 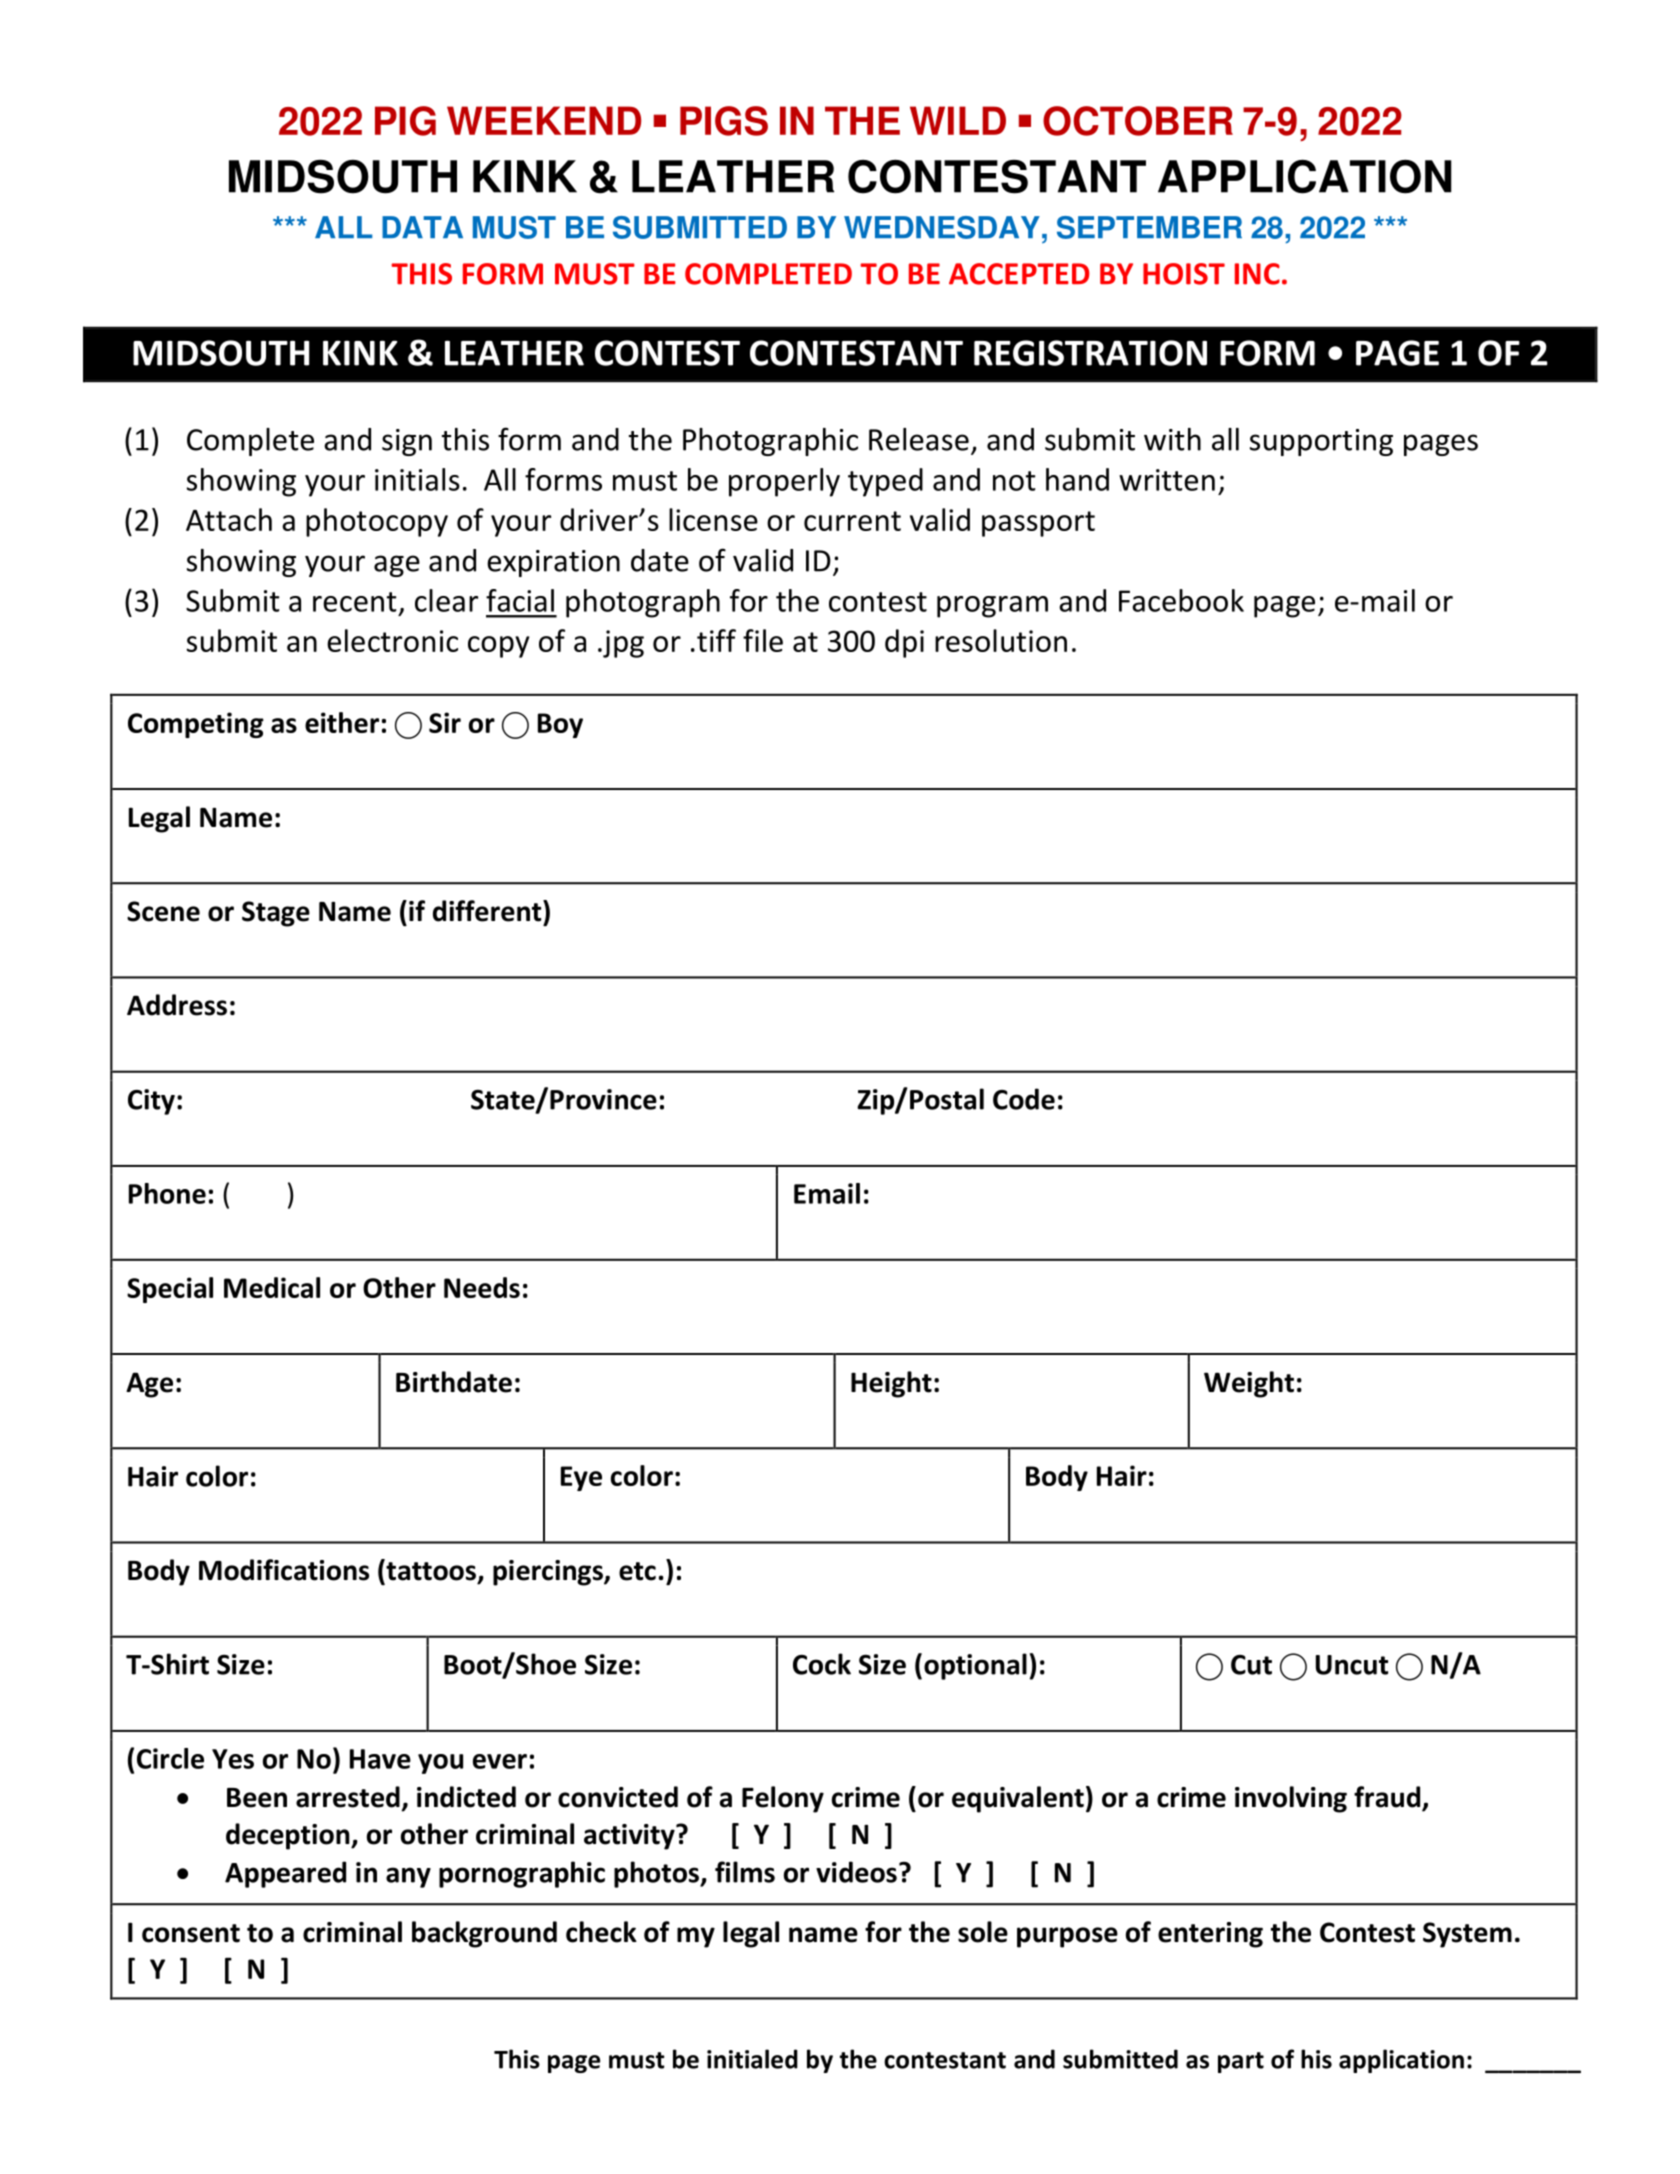 What do you see at coordinates (355, 602) in the screenshot?
I see `recent` at bounding box center [355, 602].
